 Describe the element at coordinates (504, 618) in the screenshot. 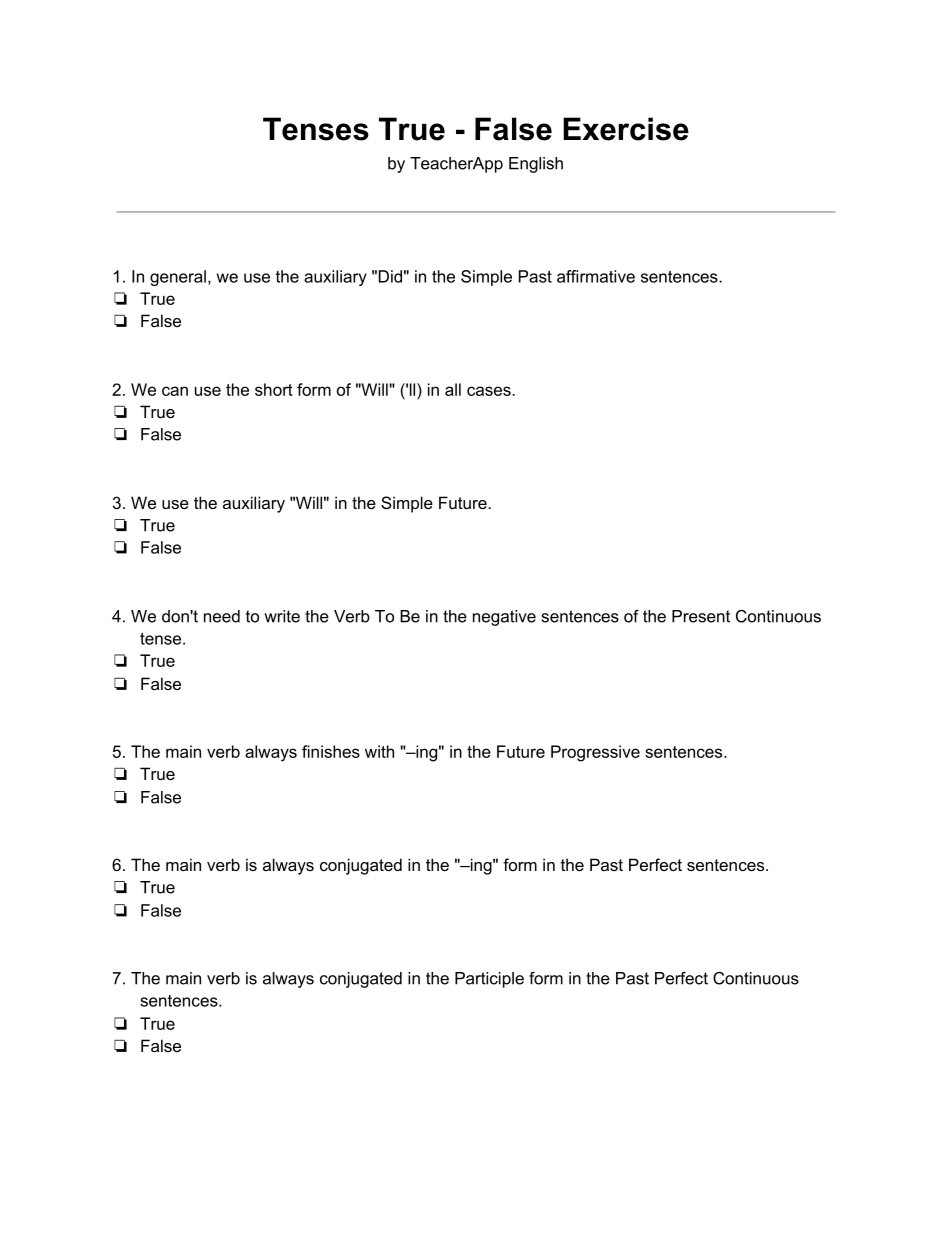

I see `negative` at that location.
